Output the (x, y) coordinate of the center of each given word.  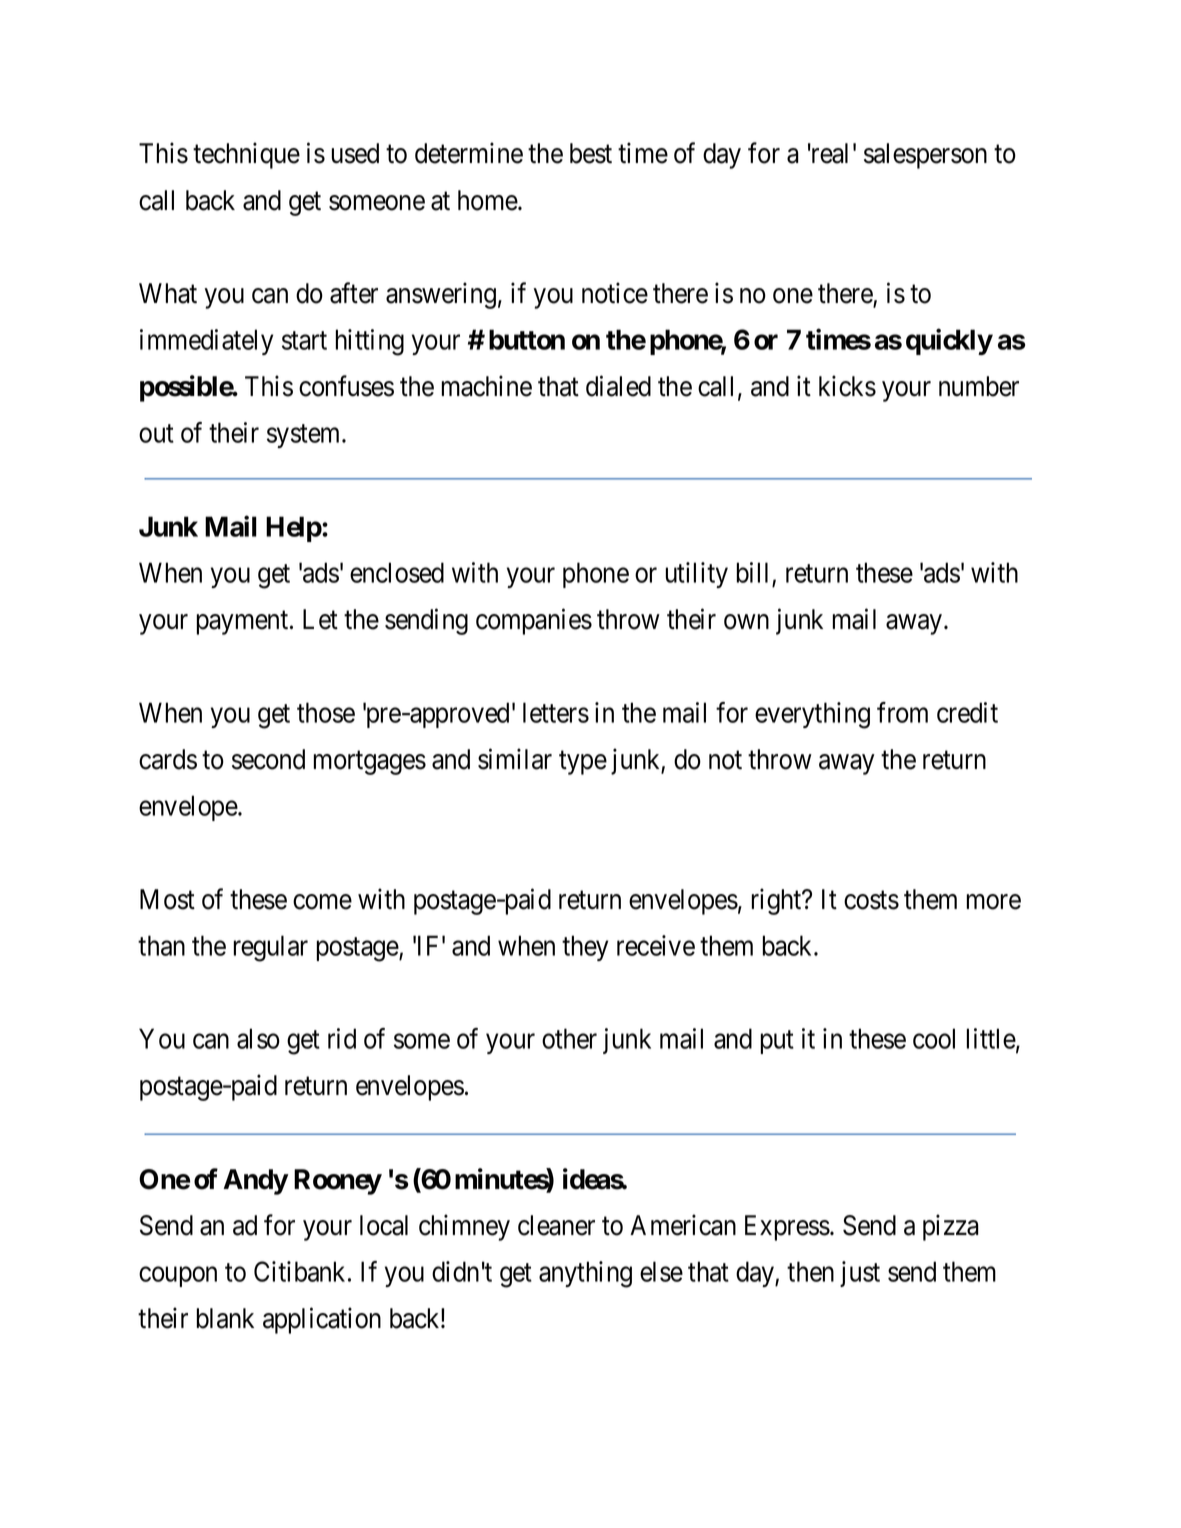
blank (225, 1318)
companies (534, 621)
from (902, 712)
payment (244, 623)
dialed (618, 386)
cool (934, 1038)
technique (246, 155)
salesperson (925, 156)
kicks (847, 386)
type (583, 763)
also (258, 1038)
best (591, 153)
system (305, 436)
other (569, 1038)
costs (871, 900)
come (322, 902)
